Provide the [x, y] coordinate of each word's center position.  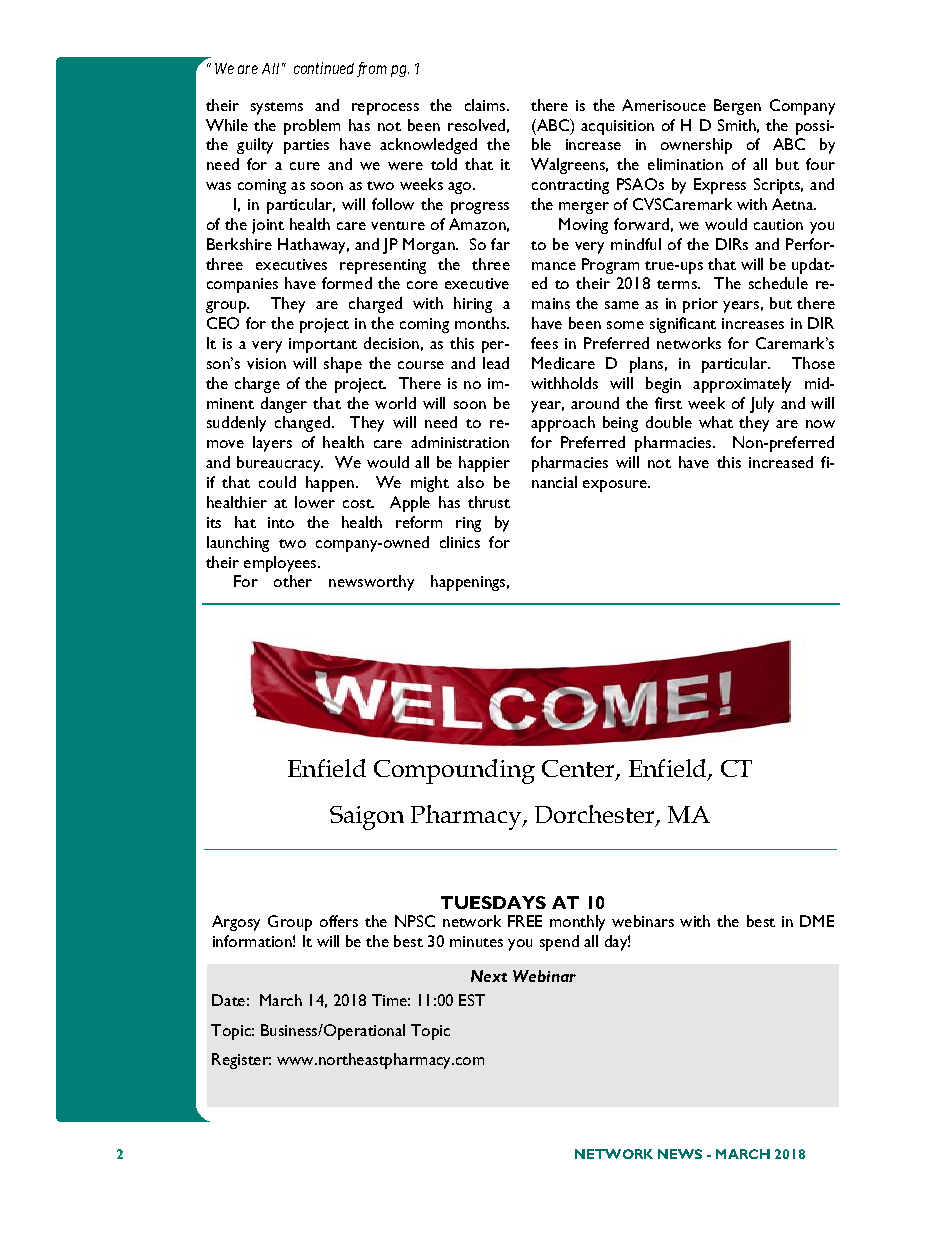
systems [277, 108]
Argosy [236, 923]
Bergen [737, 107]
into [281, 522]
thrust [489, 502]
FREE [525, 921]
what [716, 422]
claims [486, 105]
